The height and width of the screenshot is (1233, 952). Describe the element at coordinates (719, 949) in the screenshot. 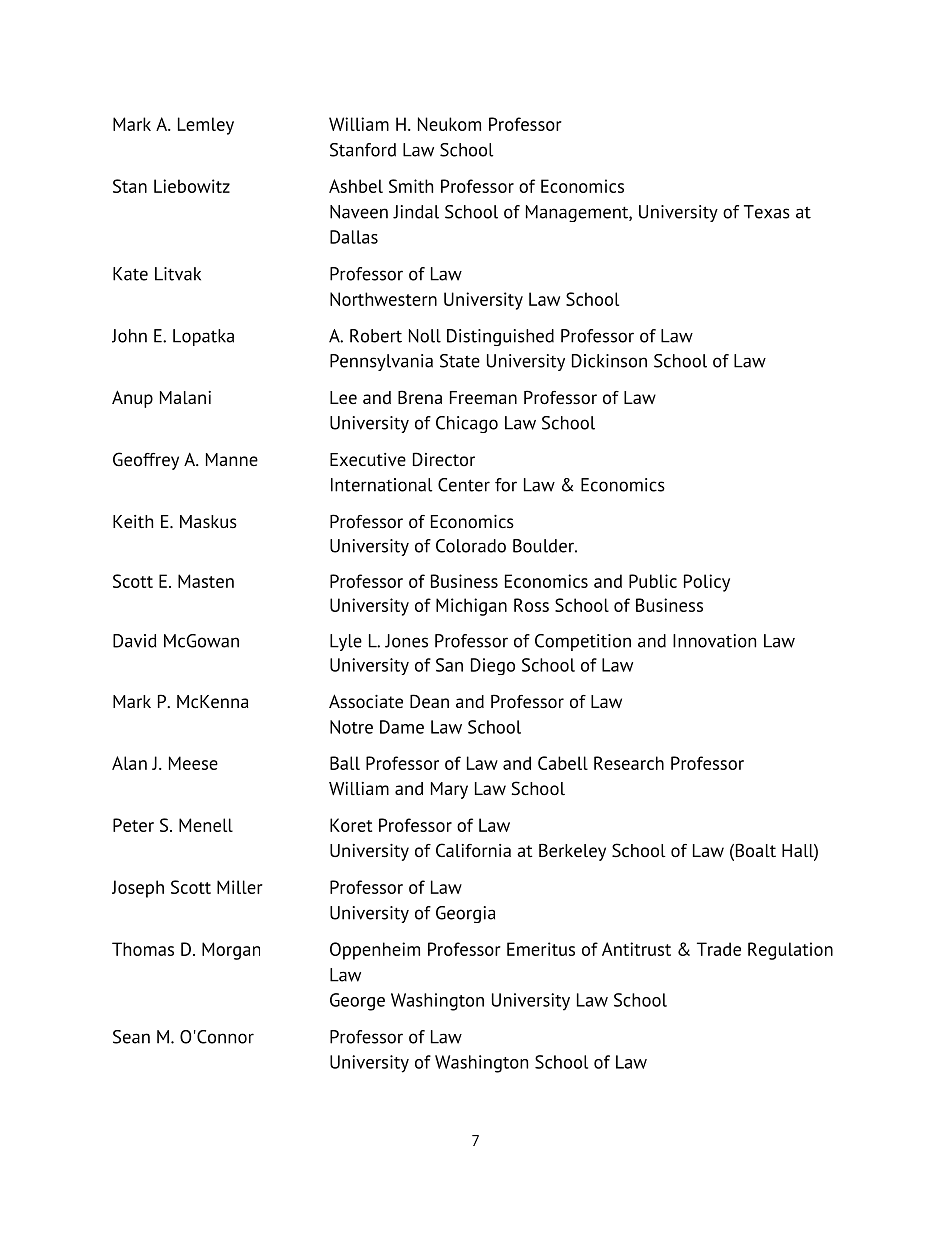

I see `Trade` at that location.
